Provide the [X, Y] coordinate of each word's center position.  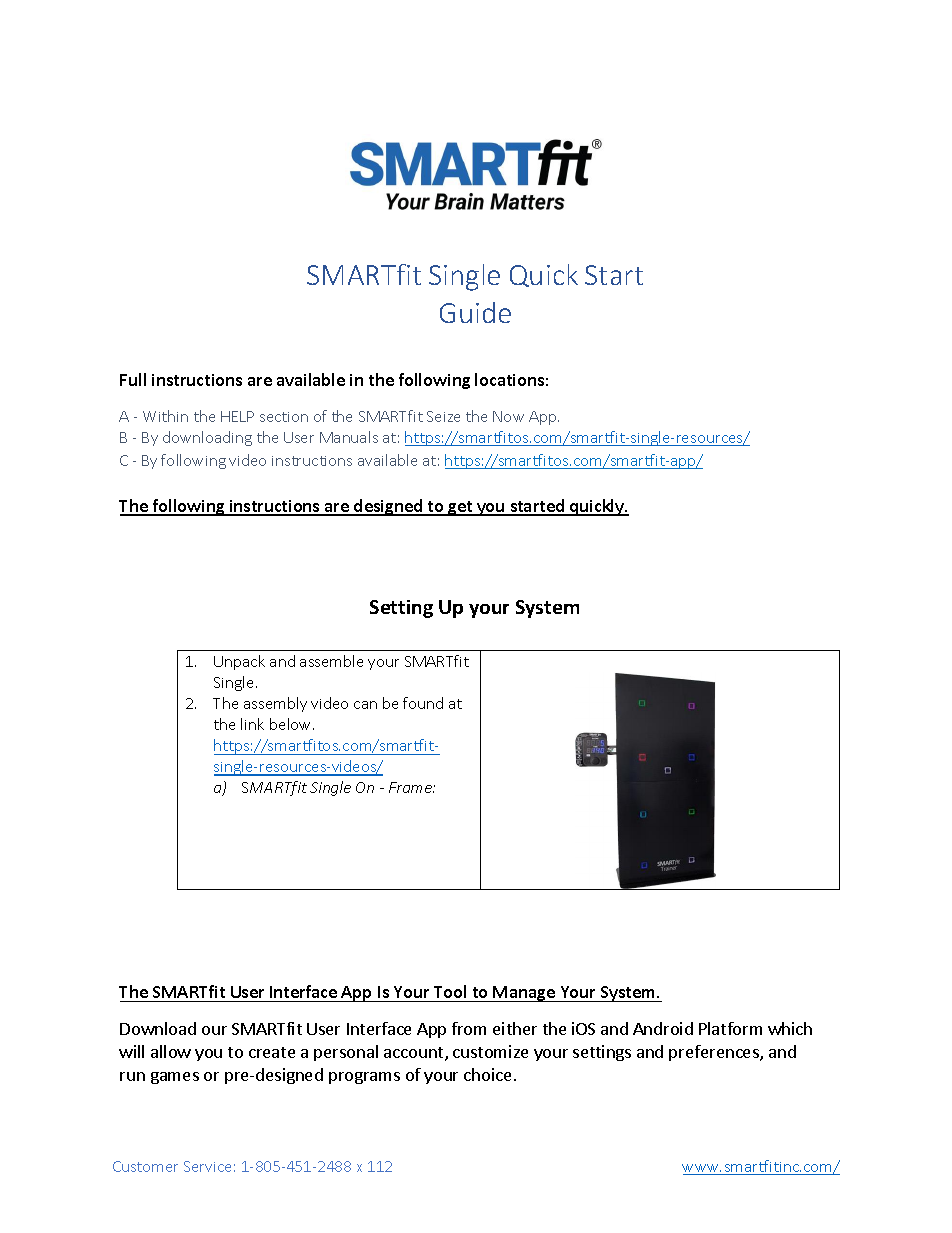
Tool [450, 991]
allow [171, 1051]
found [423, 703]
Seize [443, 416]
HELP [237, 416]
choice [487, 1074]
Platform [730, 1028]
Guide [475, 312]
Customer [145, 1166]
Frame [412, 787]
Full [133, 379]
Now [508, 416]
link [252, 724]
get [460, 508]
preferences [715, 1053]
